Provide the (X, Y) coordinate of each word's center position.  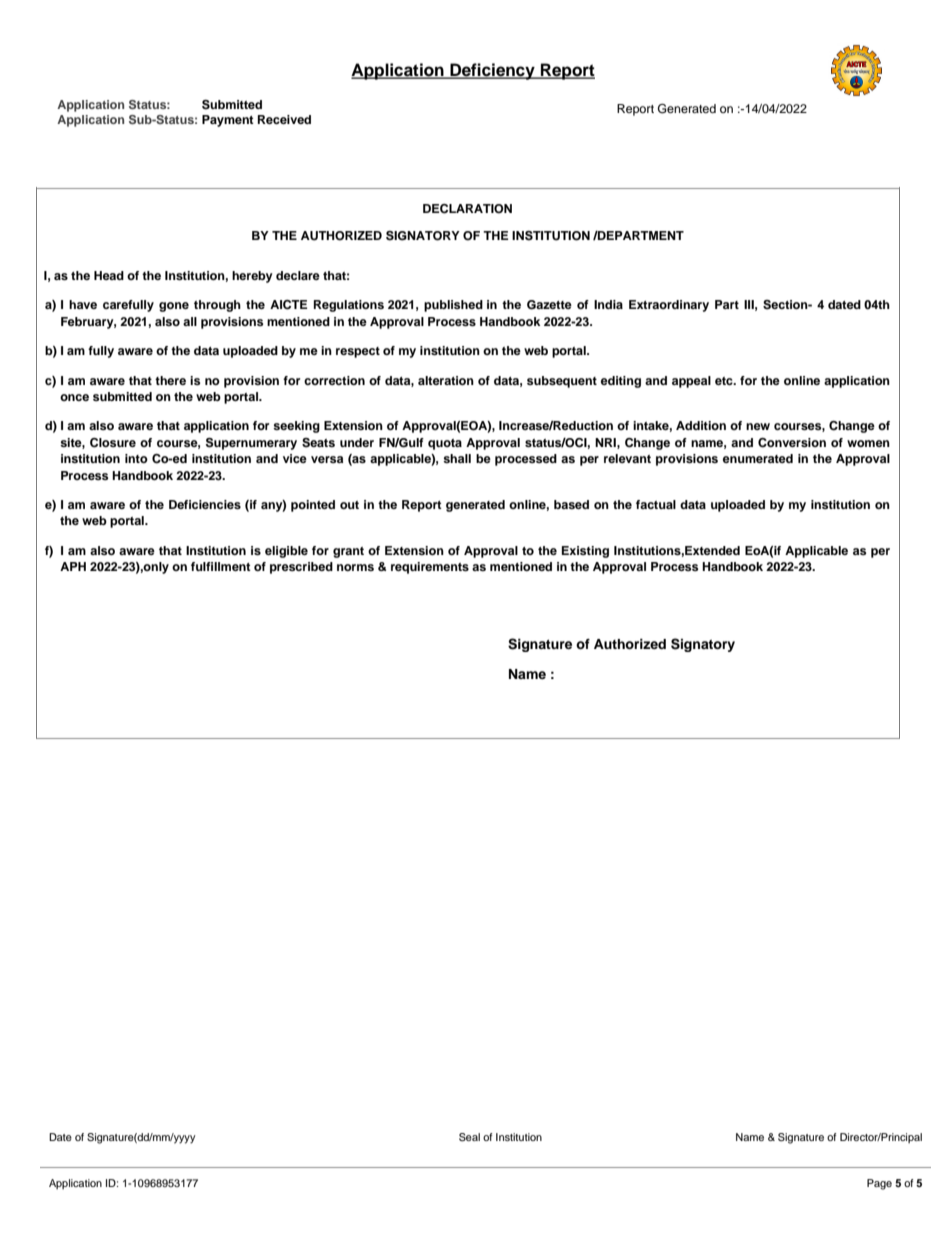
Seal (469, 1137)
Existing (585, 552)
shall (457, 458)
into (136, 458)
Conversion (792, 443)
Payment (228, 121)
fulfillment (221, 566)
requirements (430, 568)
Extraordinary (669, 306)
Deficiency (492, 71)
